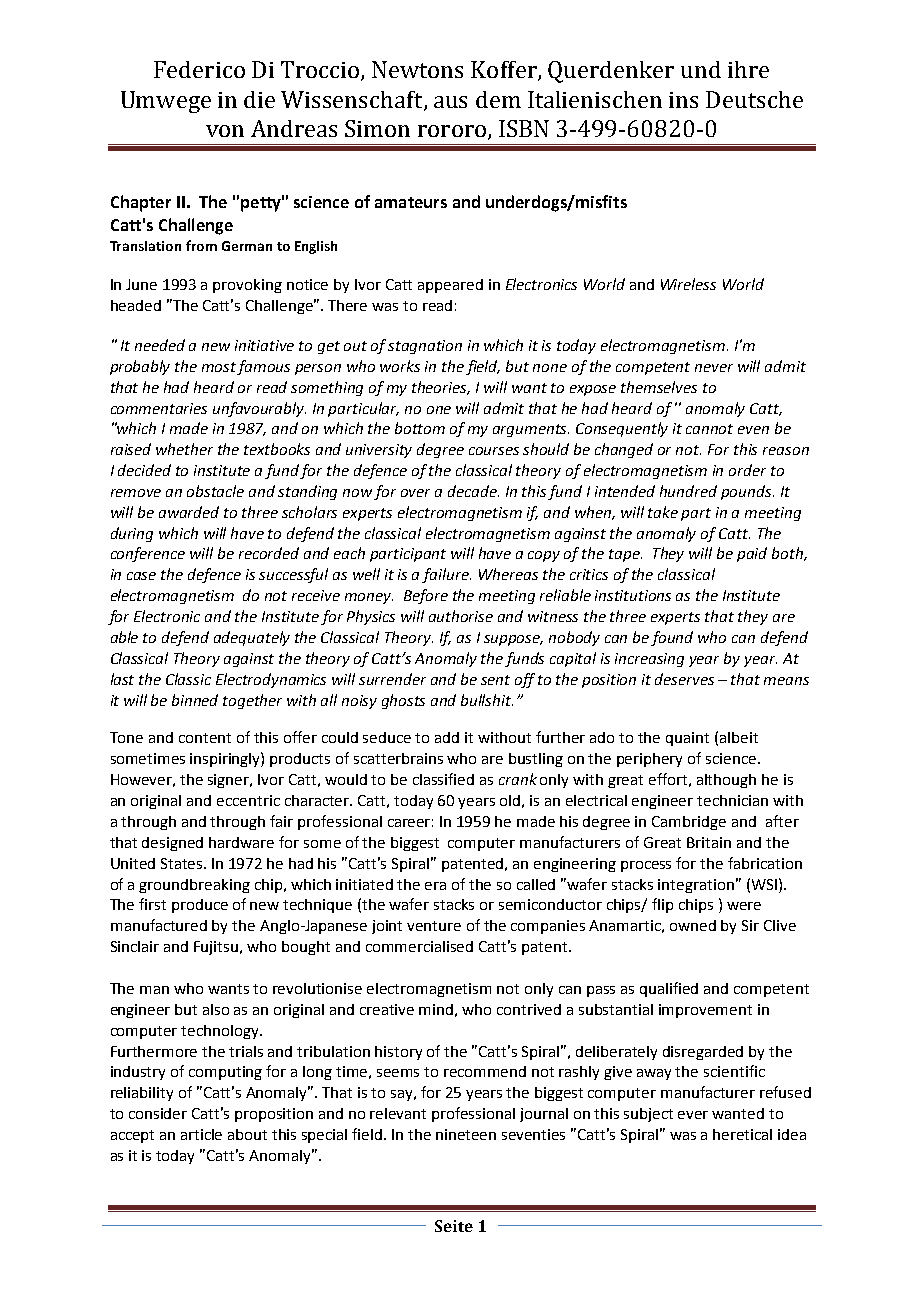 The width and height of the document is (924, 1308). I want to click on authorise, so click(461, 616).
